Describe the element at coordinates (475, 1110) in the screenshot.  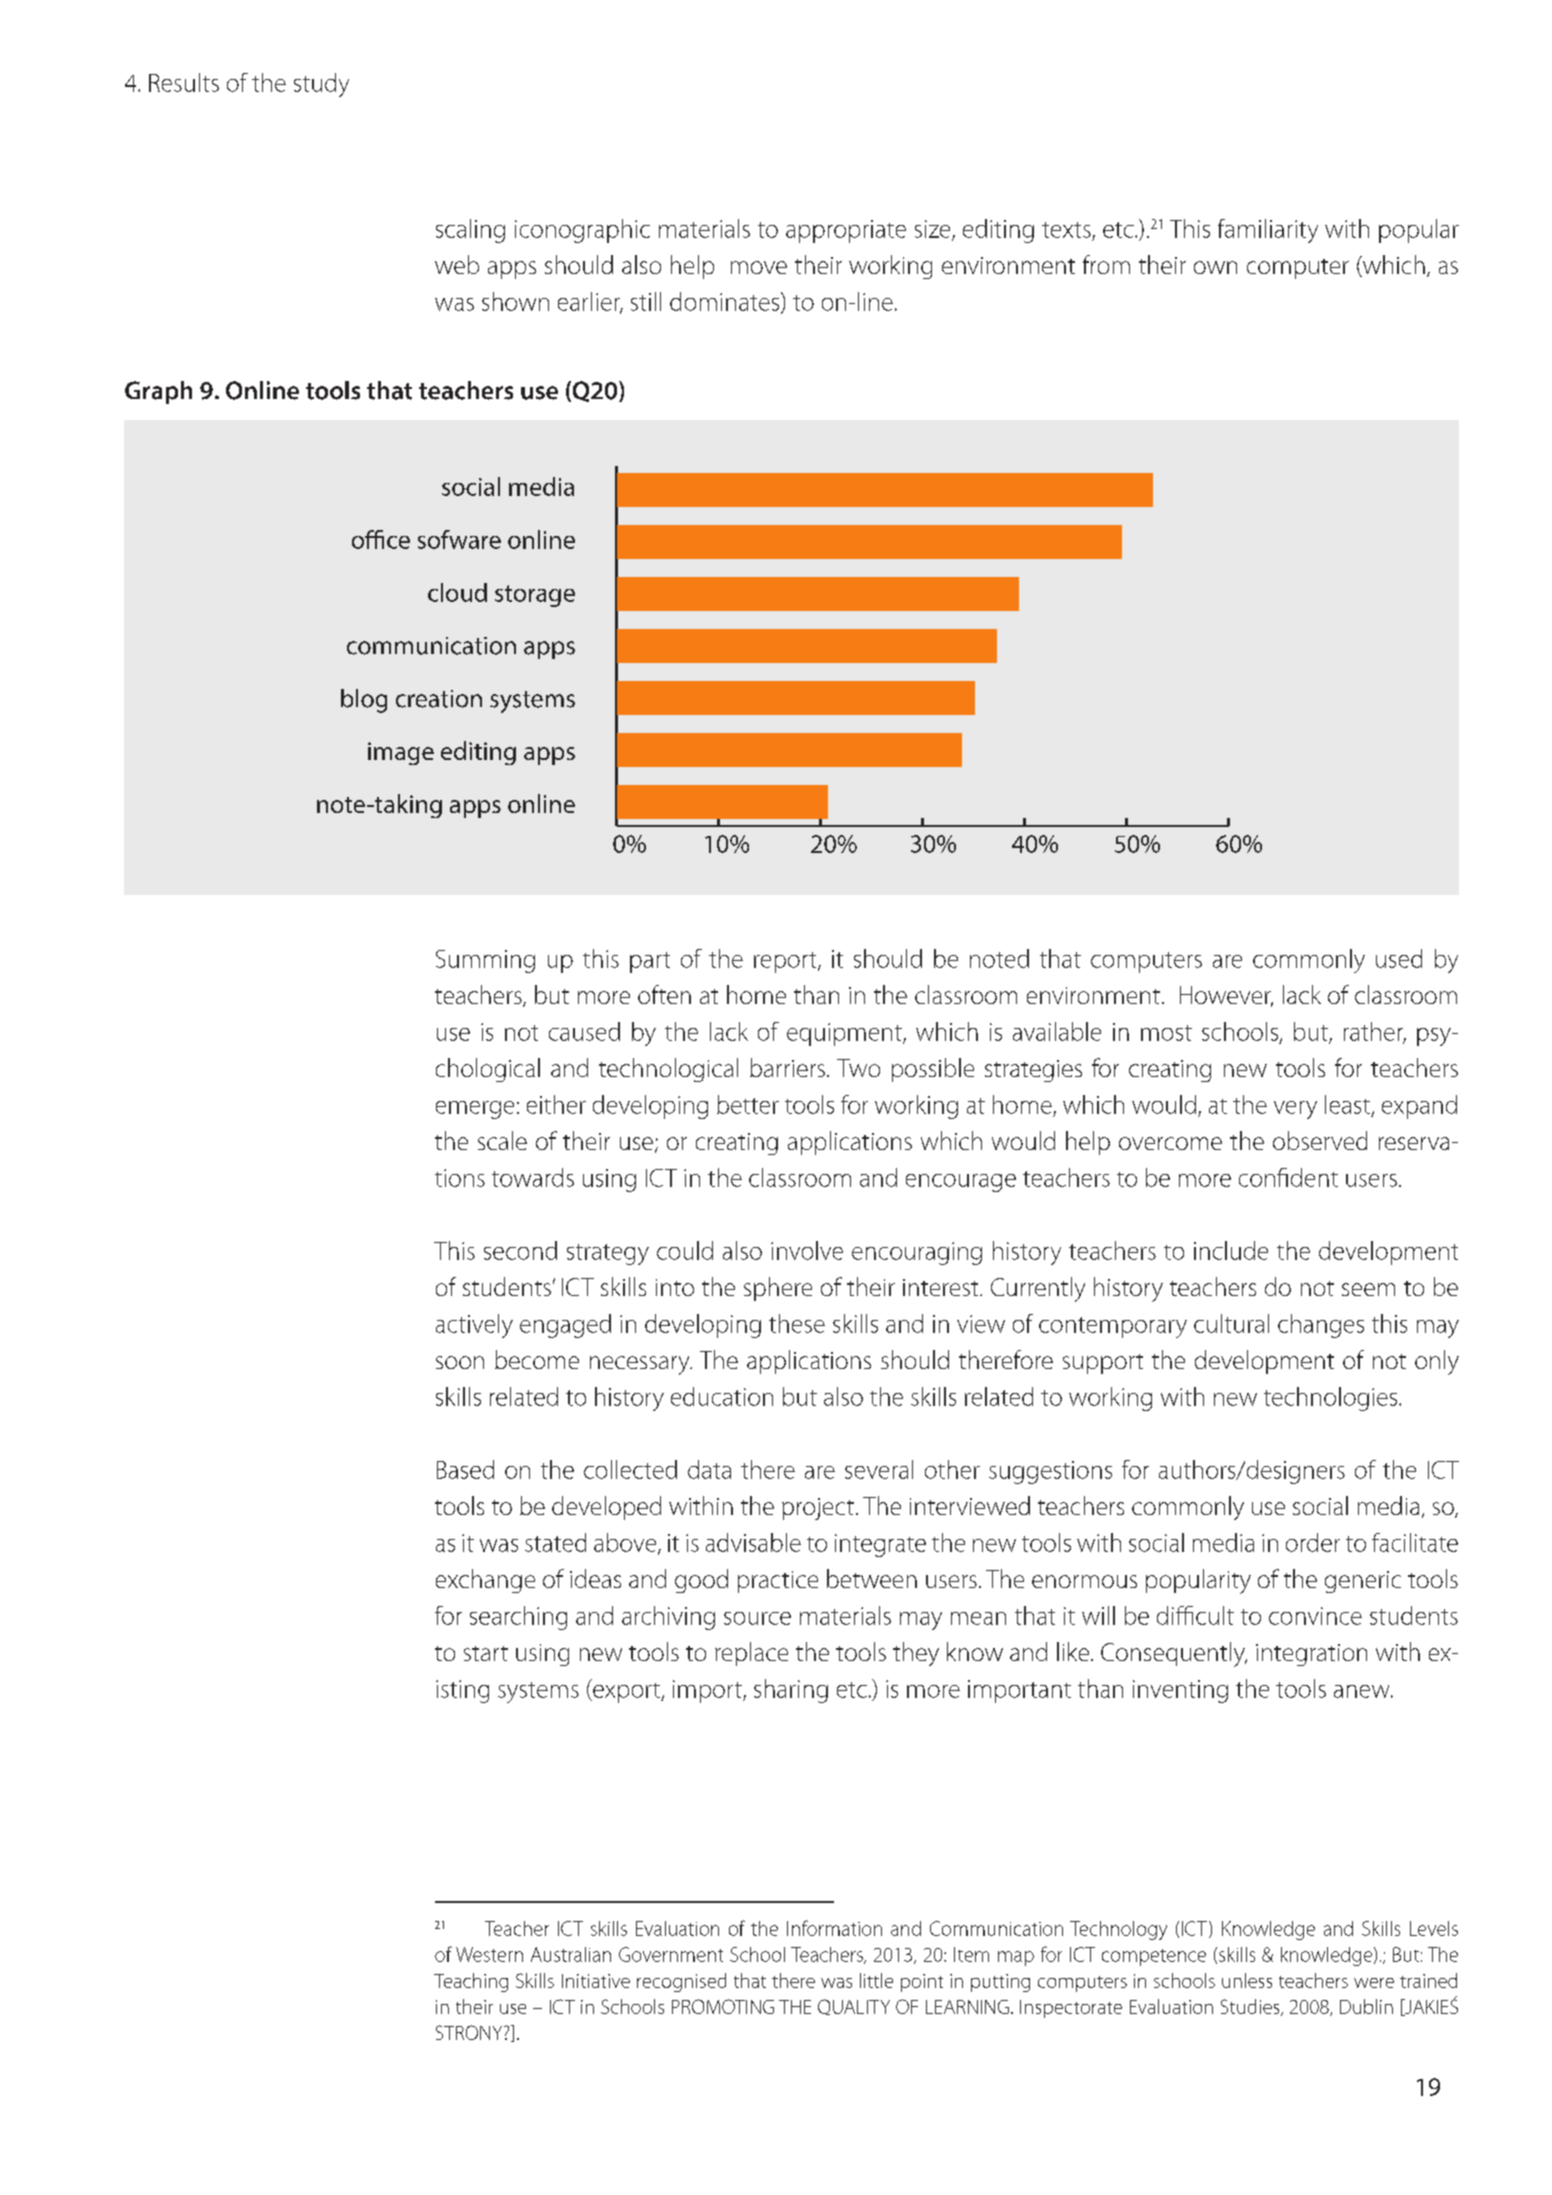
I see `emerge` at that location.
